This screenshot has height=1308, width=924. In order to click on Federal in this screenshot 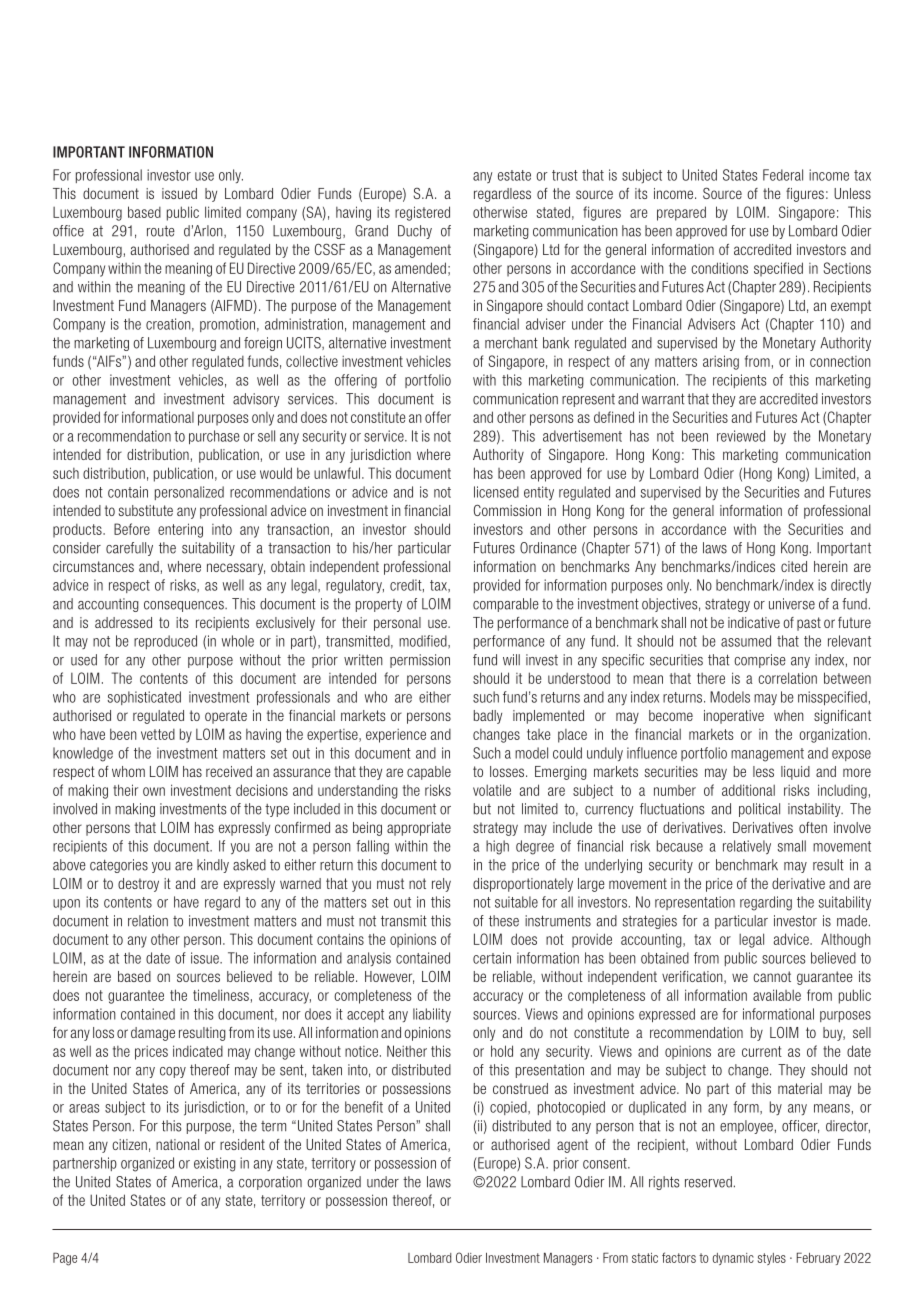, I will do `click(783, 175)`.
